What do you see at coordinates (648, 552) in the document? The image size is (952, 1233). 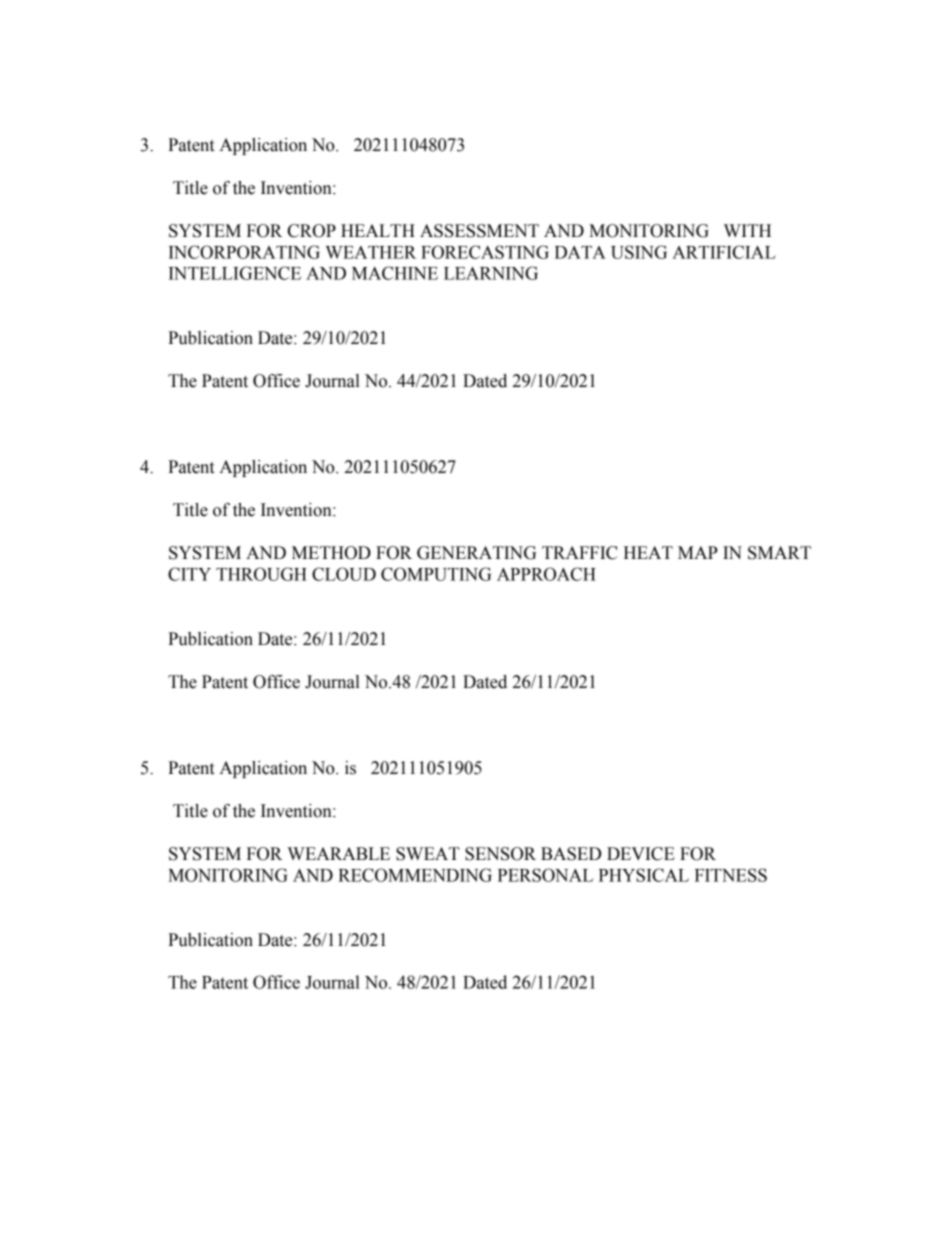 I see `HEAT` at bounding box center [648, 552].
